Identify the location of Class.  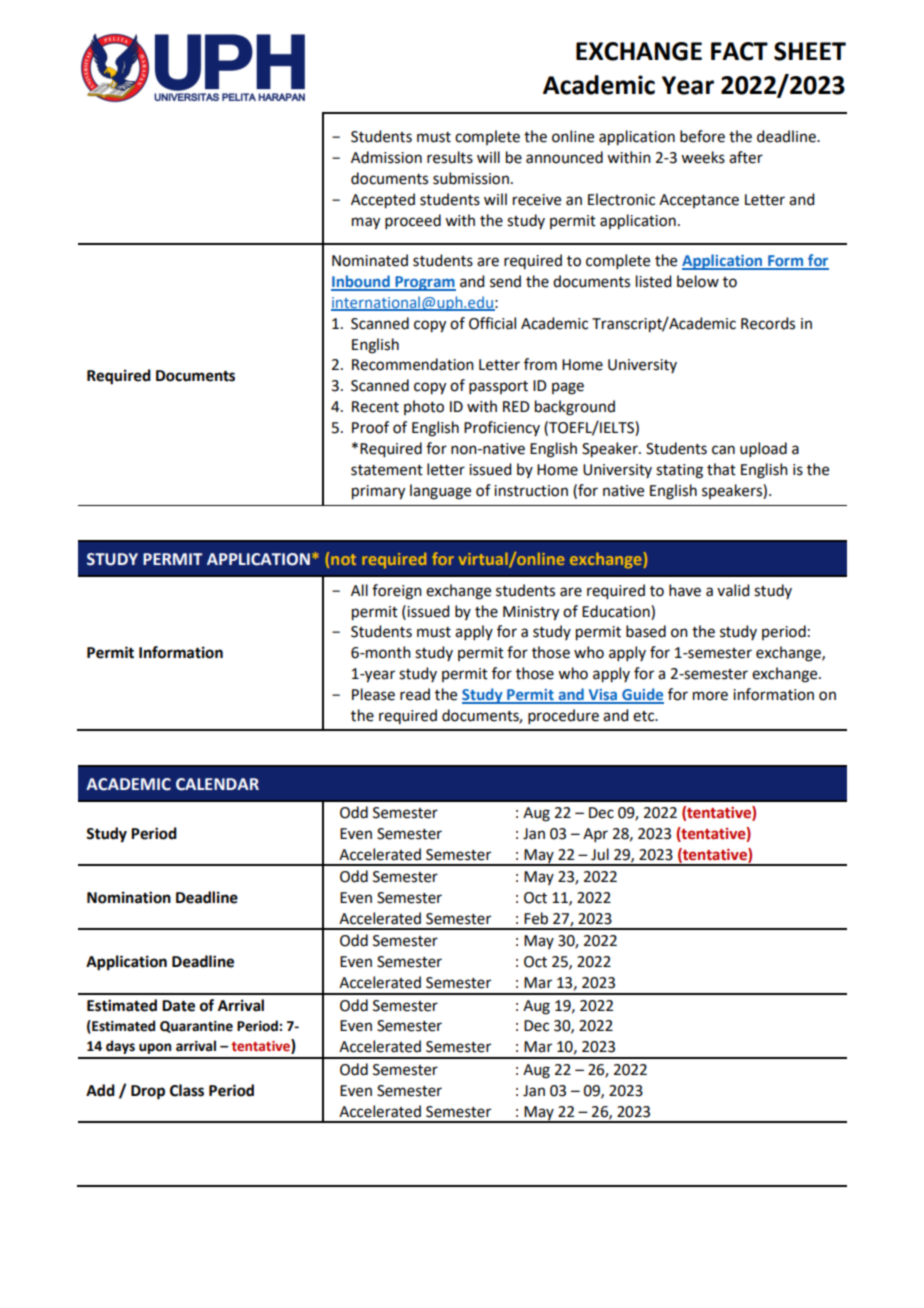
(187, 1090).
